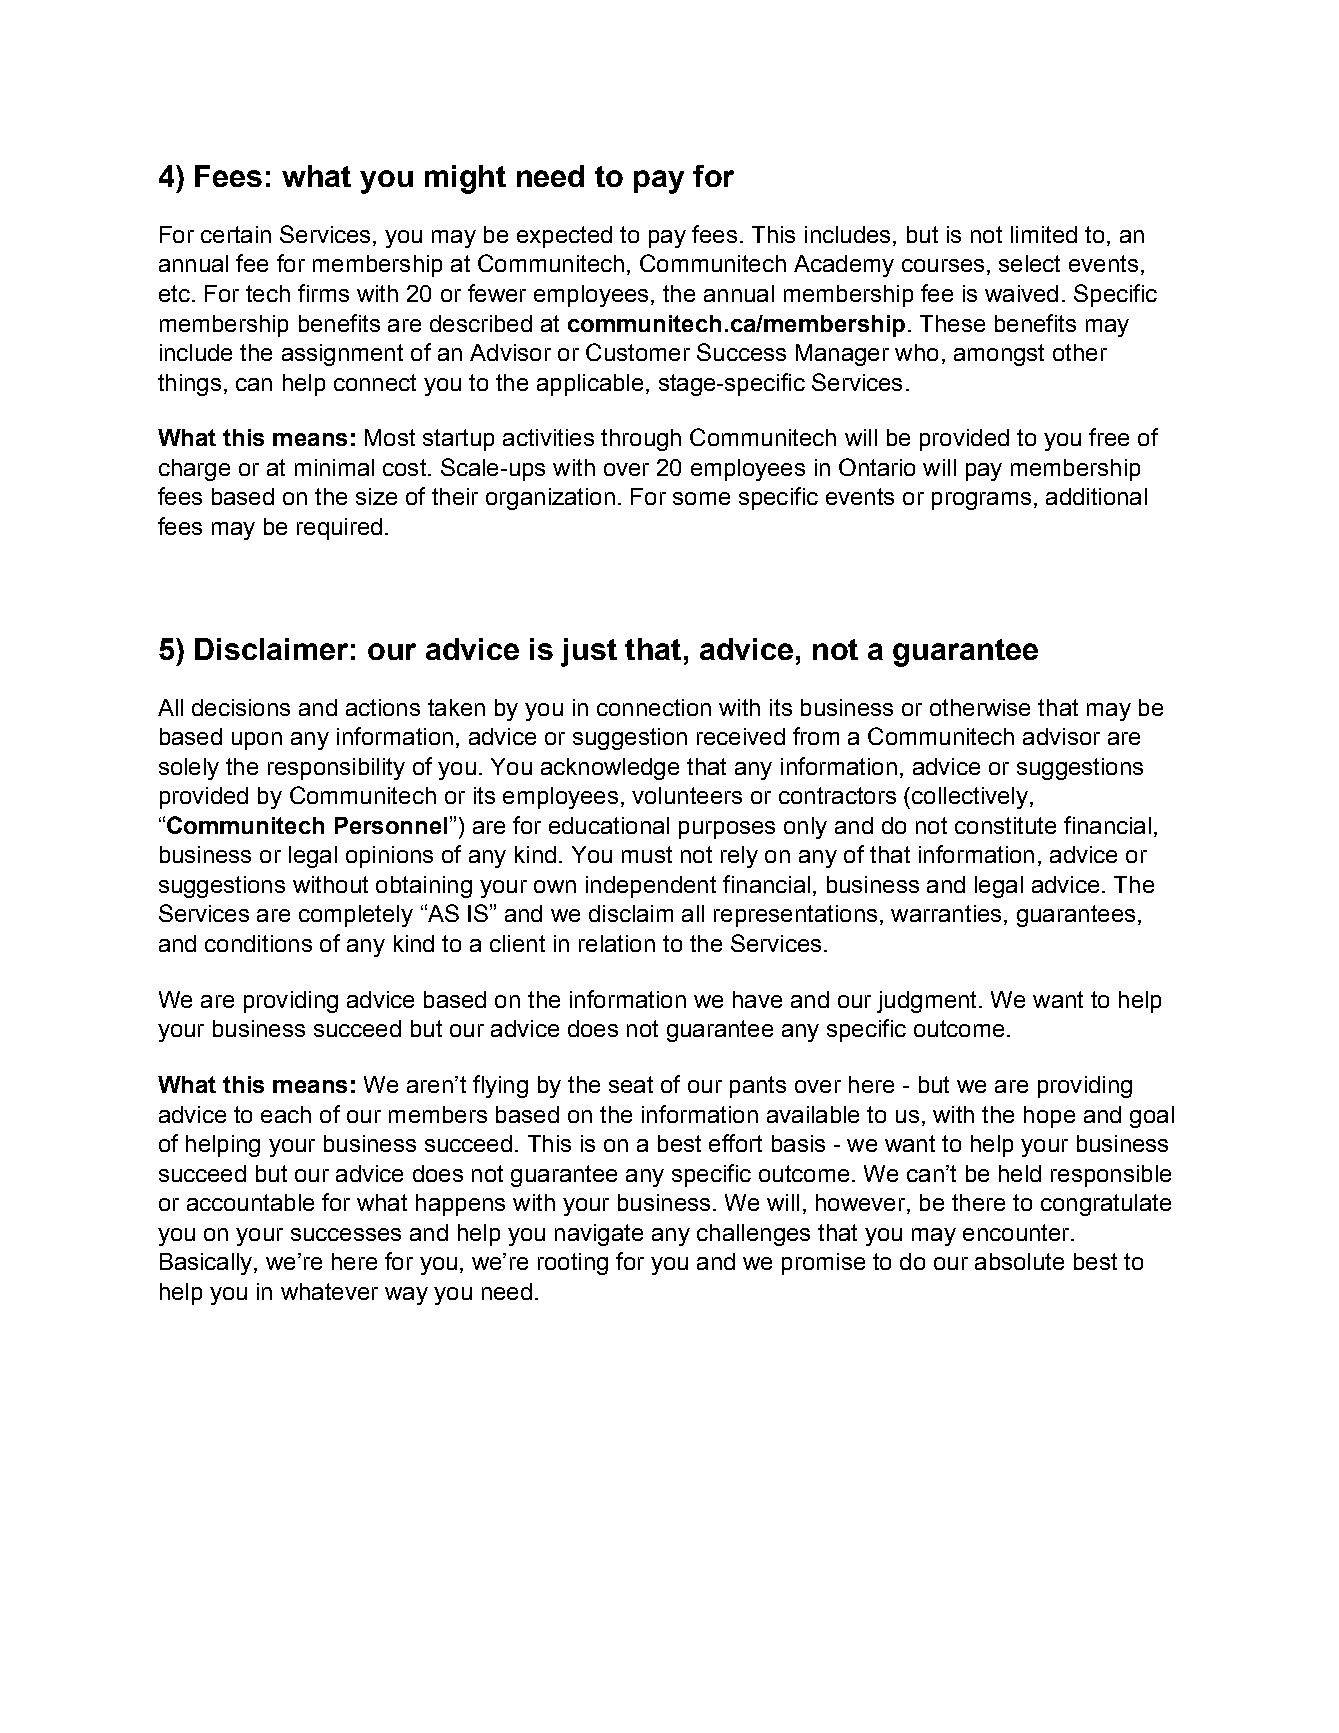  What do you see at coordinates (970, 798) in the image?
I see `collectively` at bounding box center [970, 798].
